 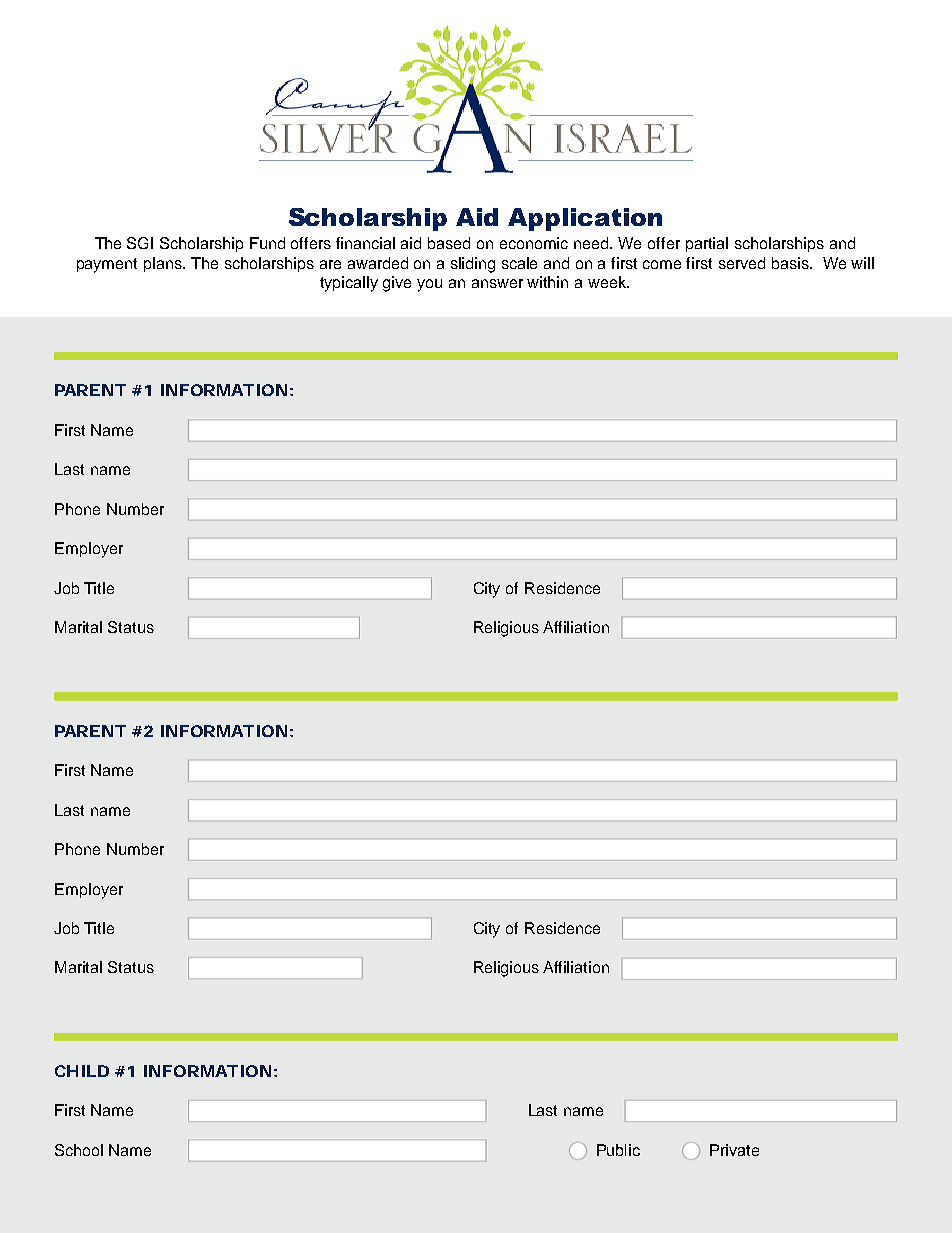 What do you see at coordinates (429, 285) in the screenshot?
I see `you` at bounding box center [429, 285].
